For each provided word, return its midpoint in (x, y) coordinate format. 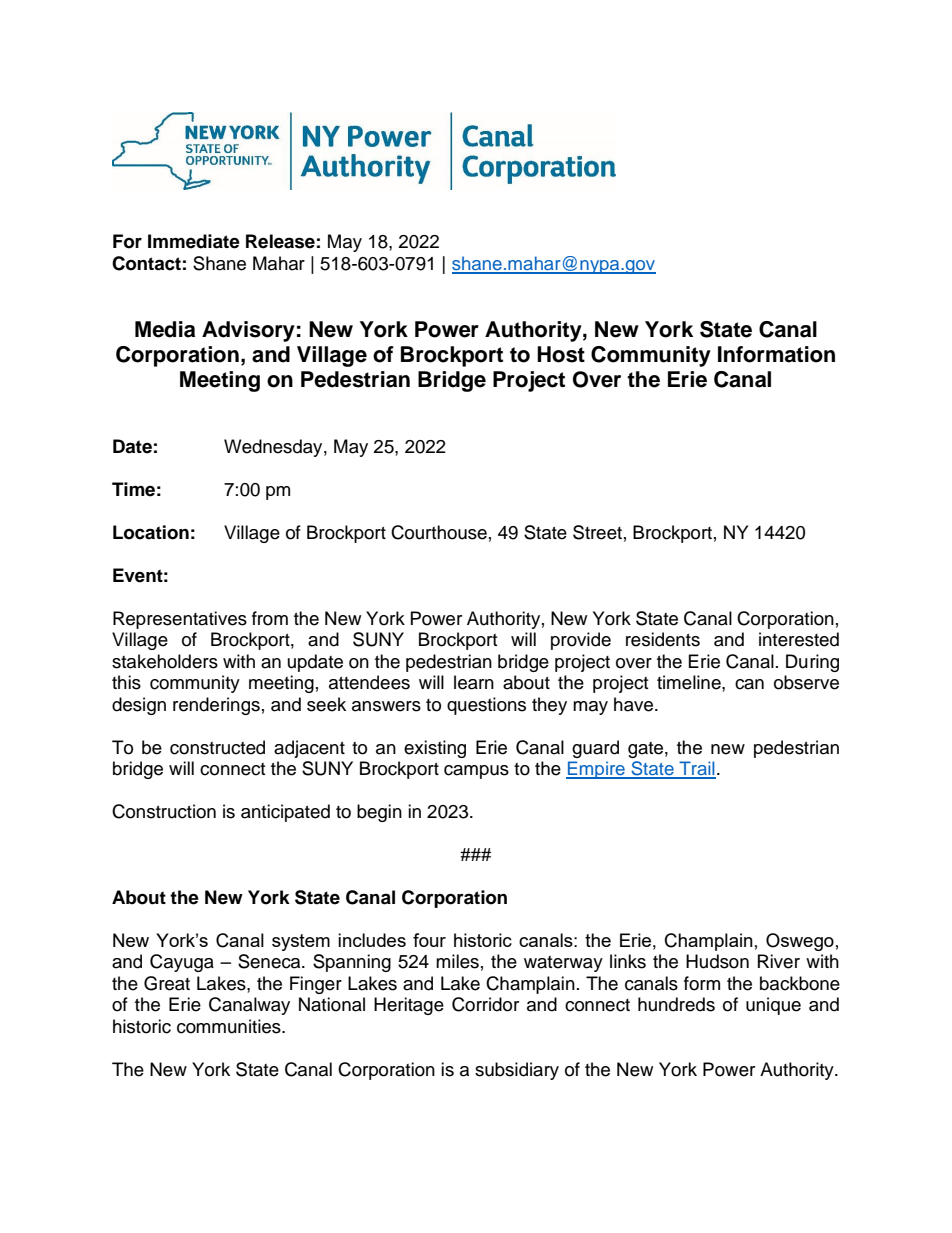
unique (773, 1006)
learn (474, 682)
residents (663, 639)
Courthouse (439, 532)
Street (597, 532)
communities (230, 1026)
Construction (164, 811)
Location (151, 532)
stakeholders (165, 661)
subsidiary (517, 1071)
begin (379, 813)
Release (280, 241)
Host (561, 354)
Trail (696, 769)
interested (799, 639)
